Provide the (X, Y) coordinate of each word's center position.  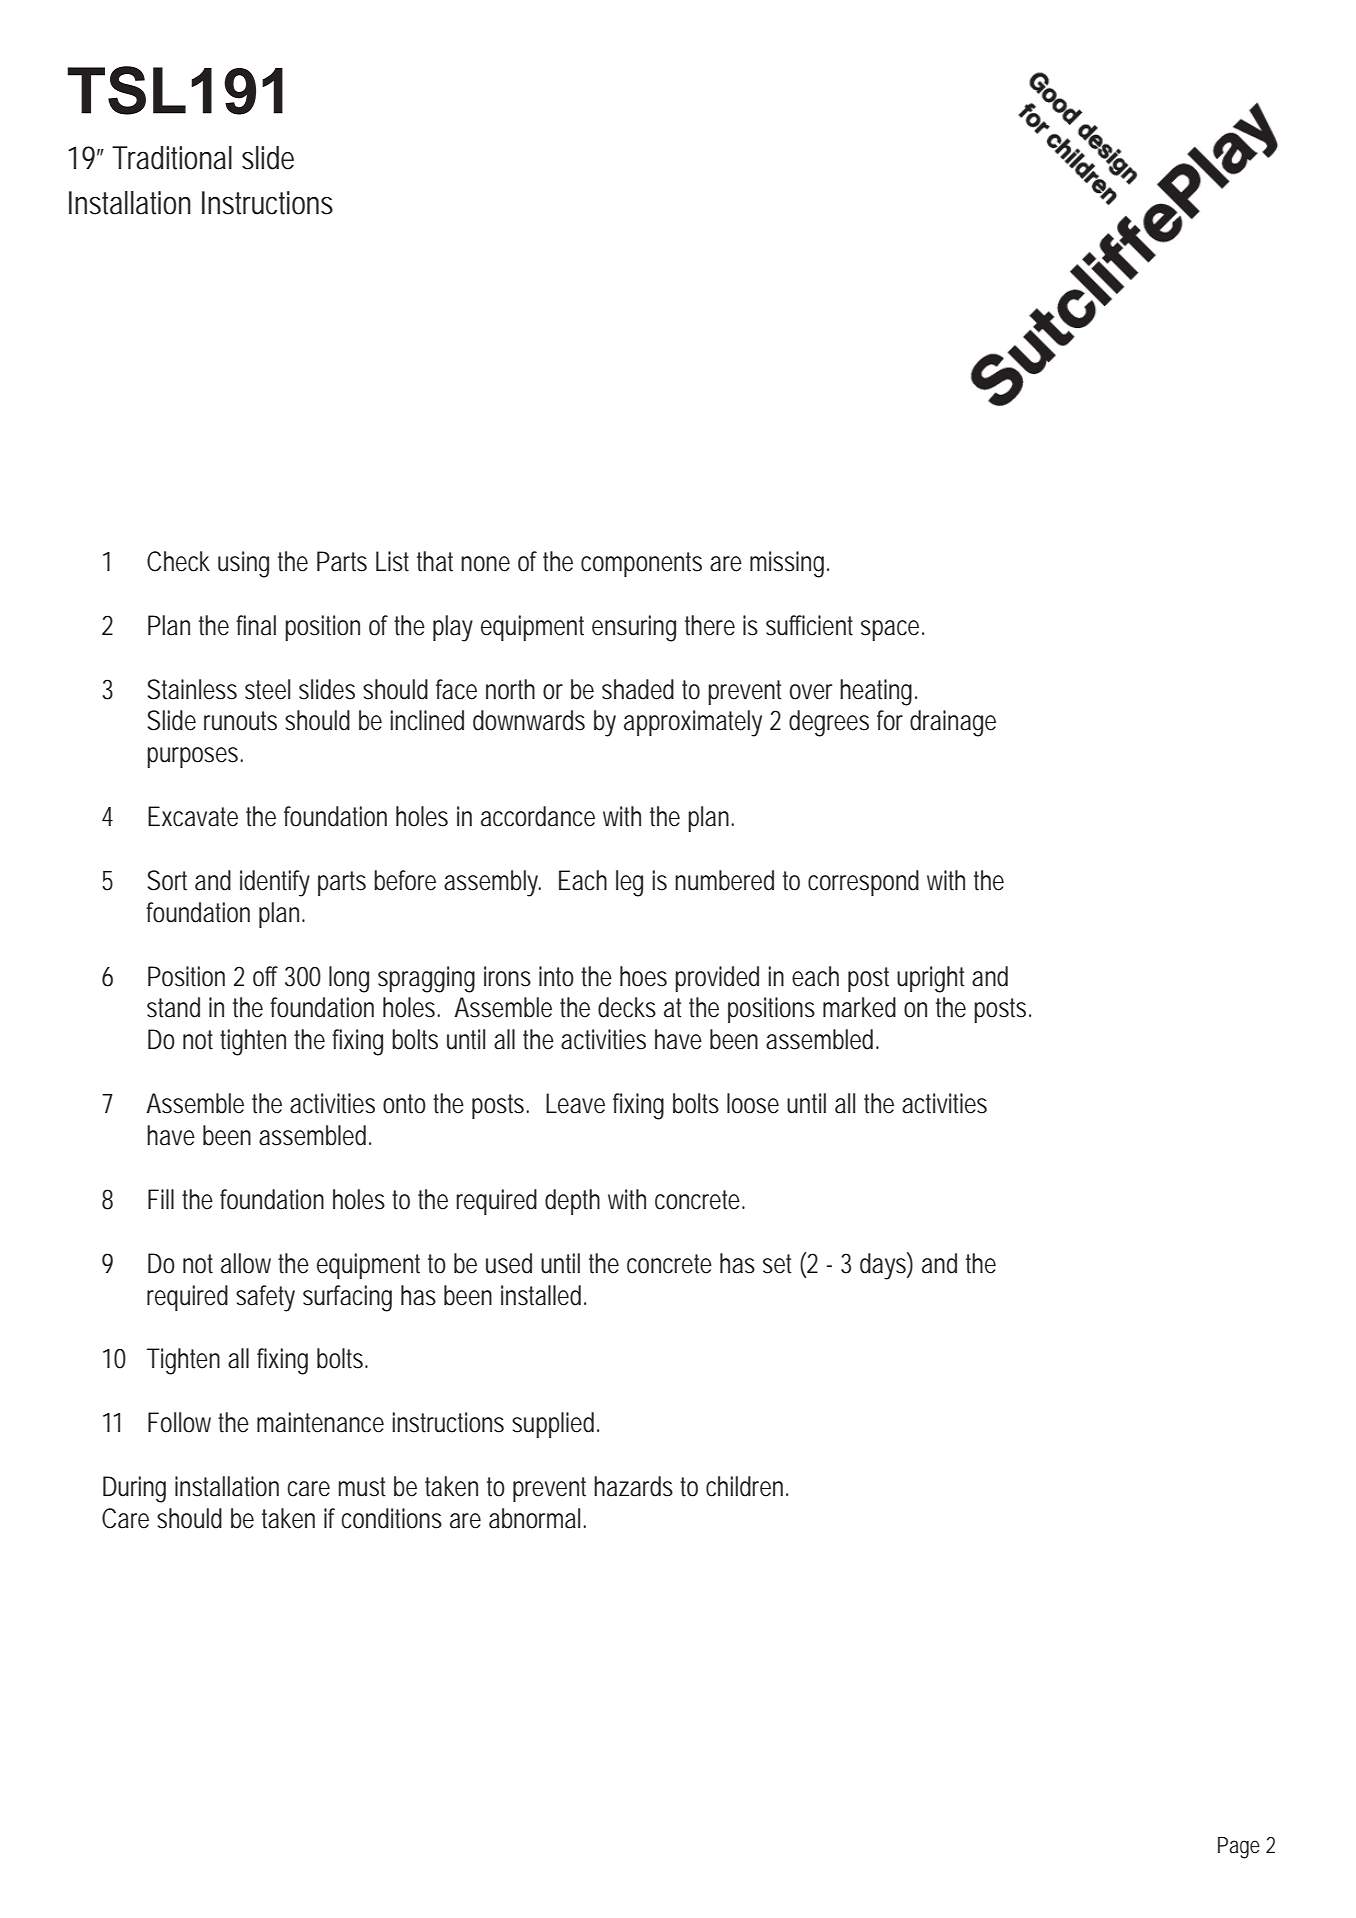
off (265, 976)
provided (717, 979)
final (256, 625)
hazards (633, 1486)
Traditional (172, 158)
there (710, 625)
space (892, 630)
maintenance (320, 1422)
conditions (391, 1518)
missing (789, 564)
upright (931, 979)
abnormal (534, 1518)
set (777, 1264)
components (641, 564)
